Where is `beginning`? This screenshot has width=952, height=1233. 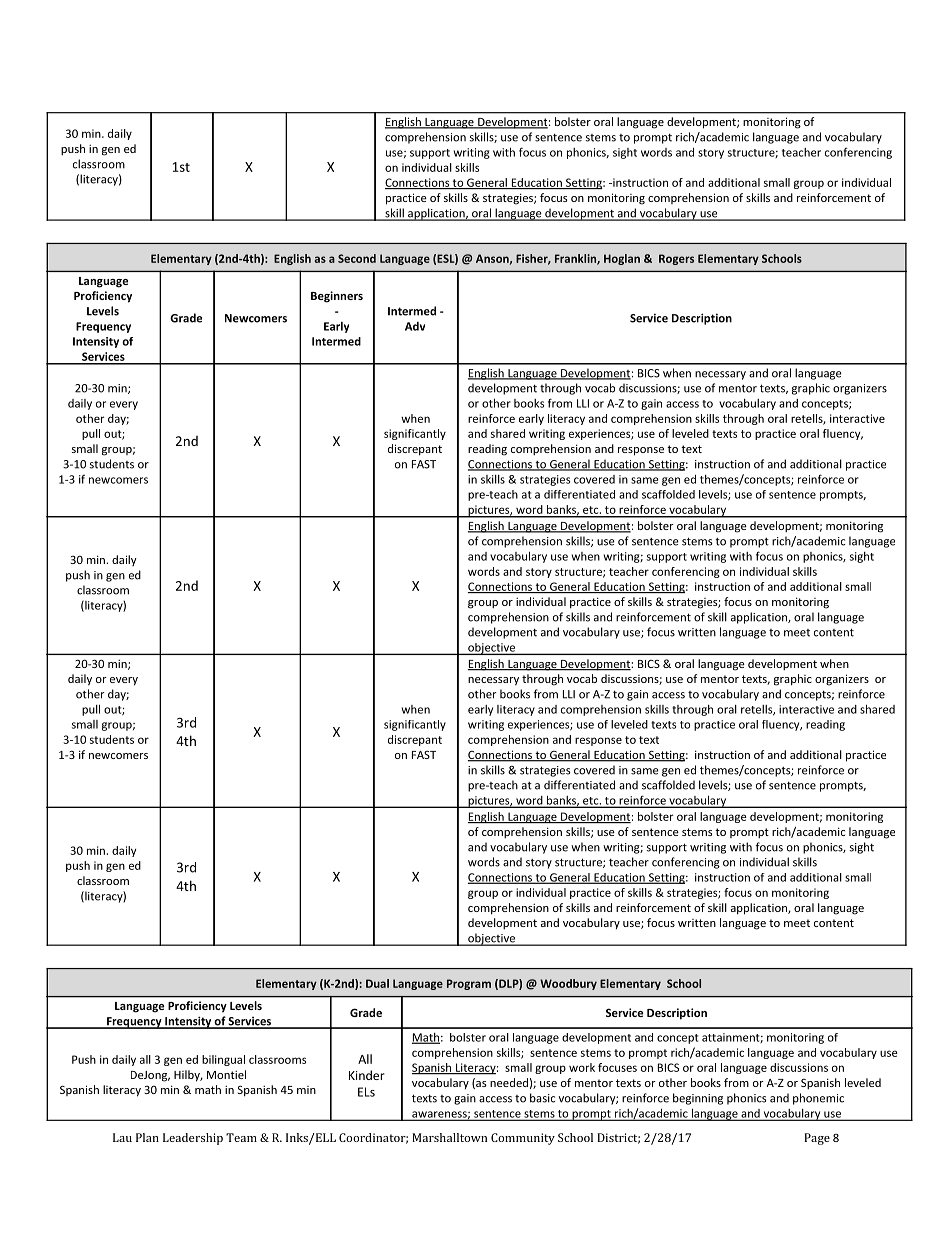
beginning is located at coordinates (698, 1099).
